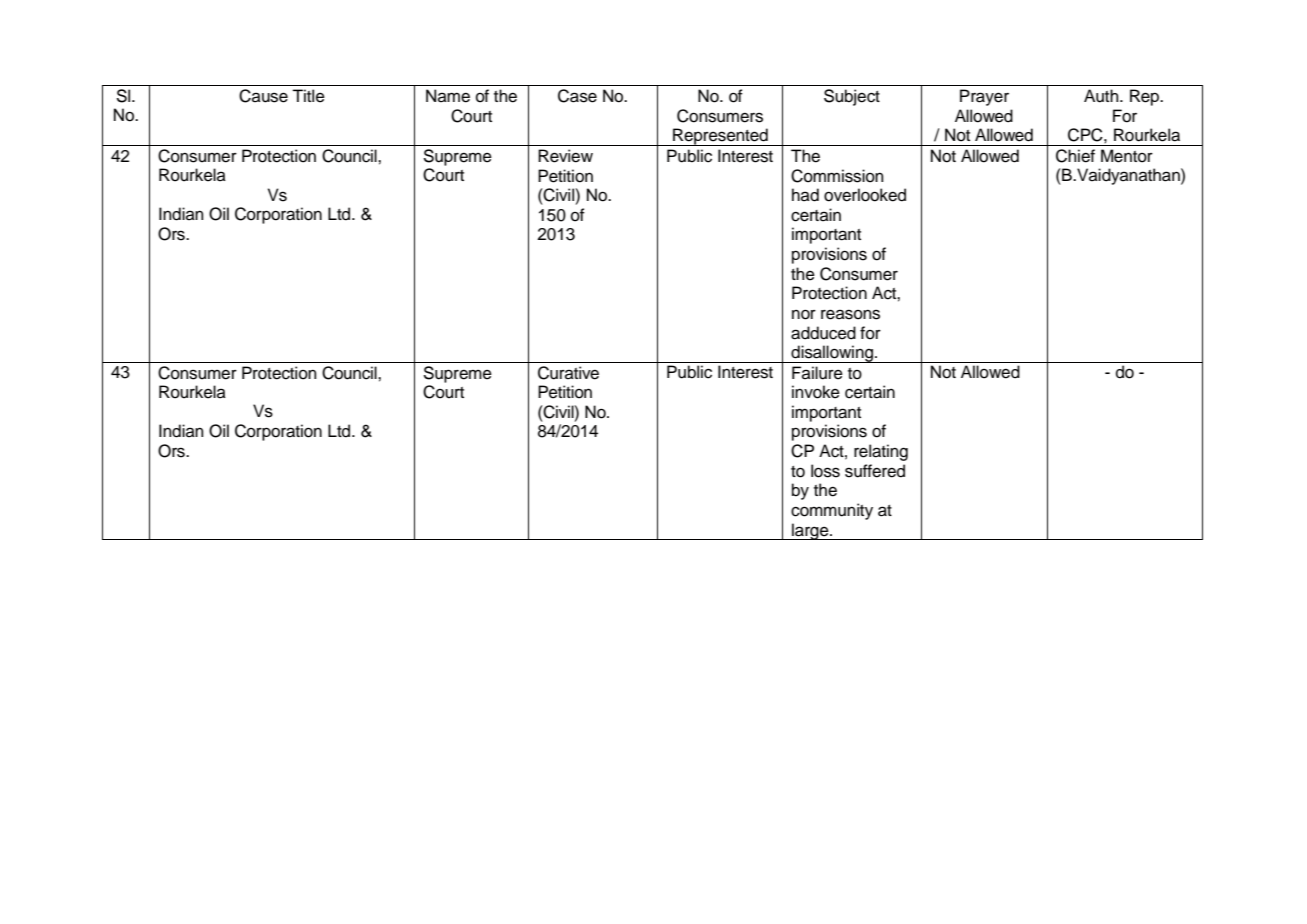 The image size is (1307, 924). What do you see at coordinates (865, 195) in the image?
I see `overlooked` at bounding box center [865, 195].
